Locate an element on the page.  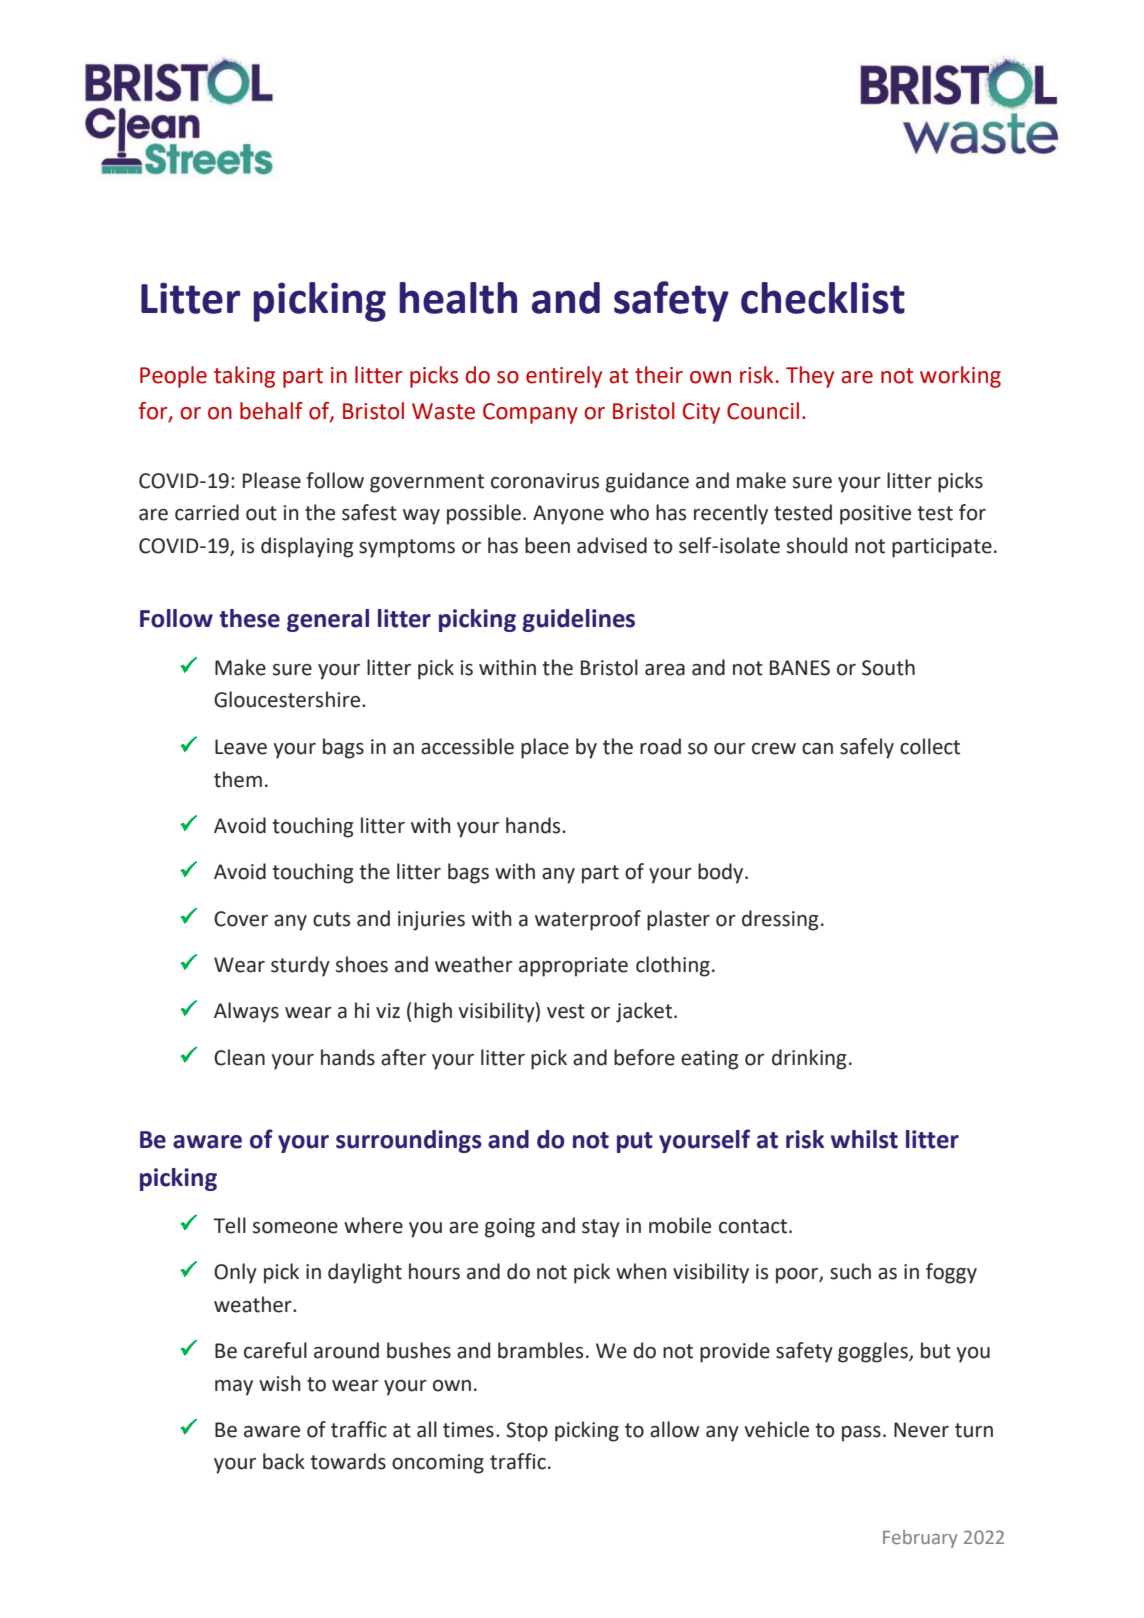
waterproof is located at coordinates (588, 920).
